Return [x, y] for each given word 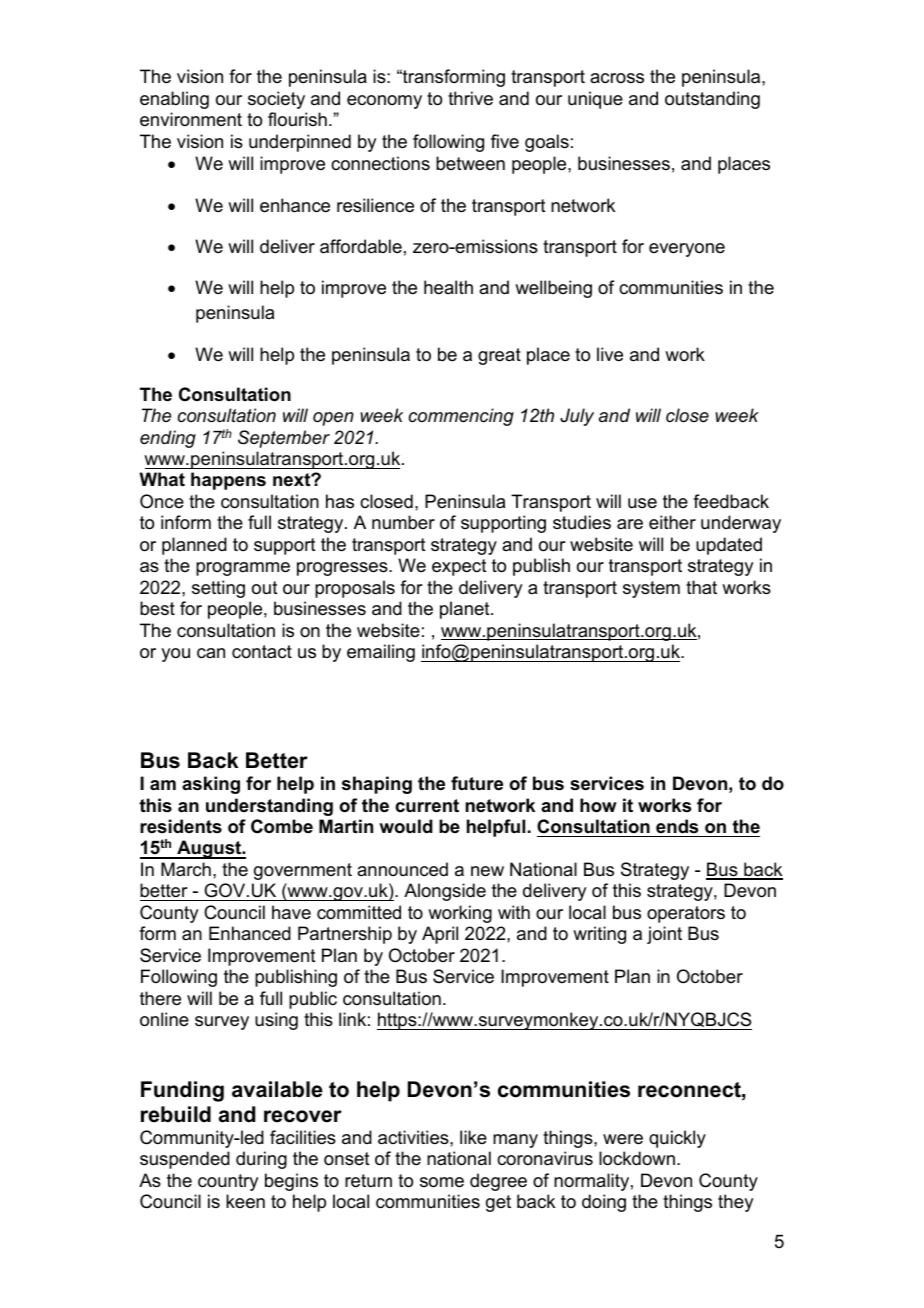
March [186, 869]
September [284, 439]
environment [191, 119]
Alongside [445, 892]
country [228, 1182]
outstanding [712, 100]
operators [686, 914]
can [211, 653]
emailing [381, 653]
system [651, 589]
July [577, 417]
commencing [461, 417]
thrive [470, 98]
